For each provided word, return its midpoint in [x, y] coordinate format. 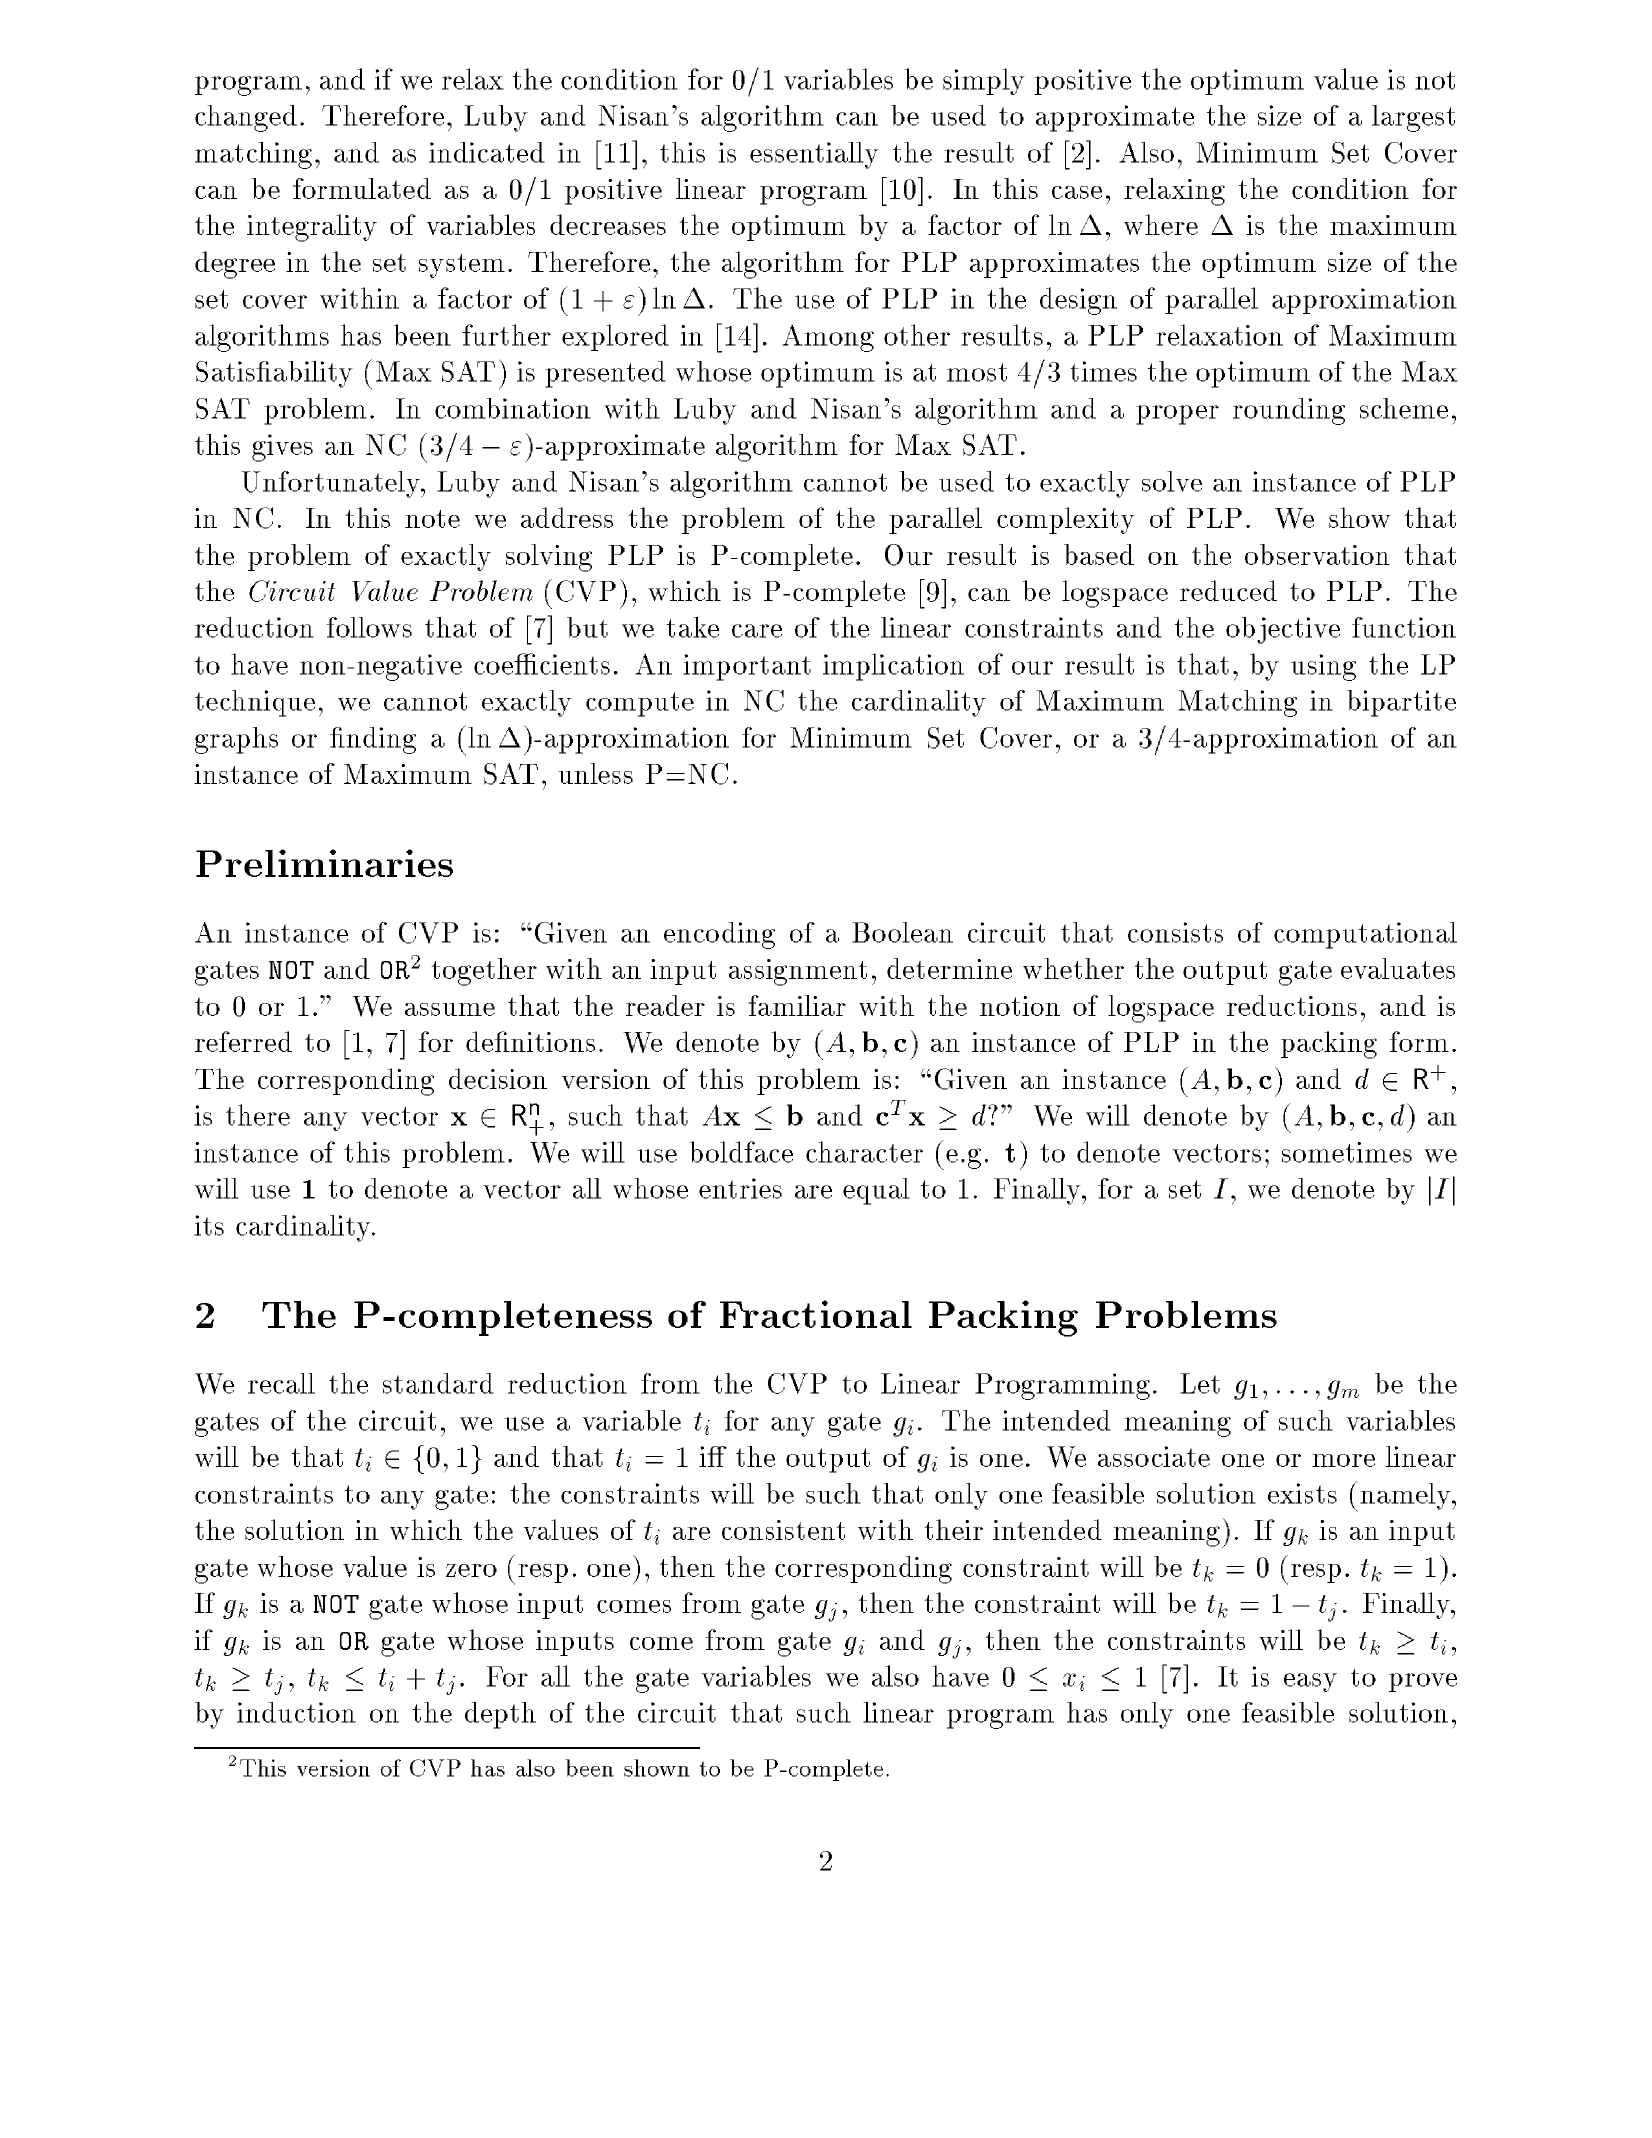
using [1323, 667]
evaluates [1398, 968]
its [209, 1225]
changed [246, 118]
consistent [783, 1530]
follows [369, 627]
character [864, 1152]
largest [1413, 118]
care [757, 631]
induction [296, 1712]
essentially [814, 155]
